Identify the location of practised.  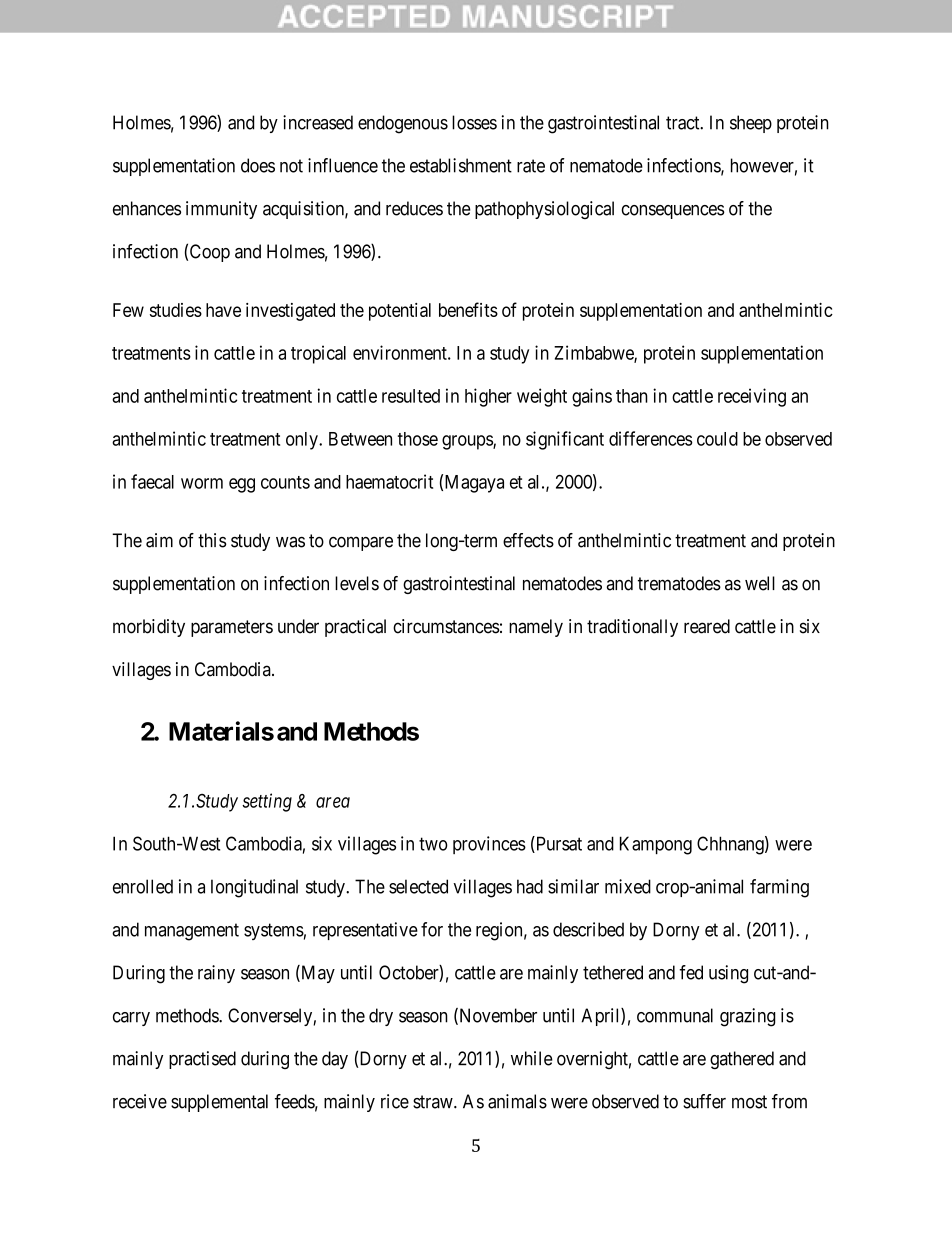
(202, 1060).
